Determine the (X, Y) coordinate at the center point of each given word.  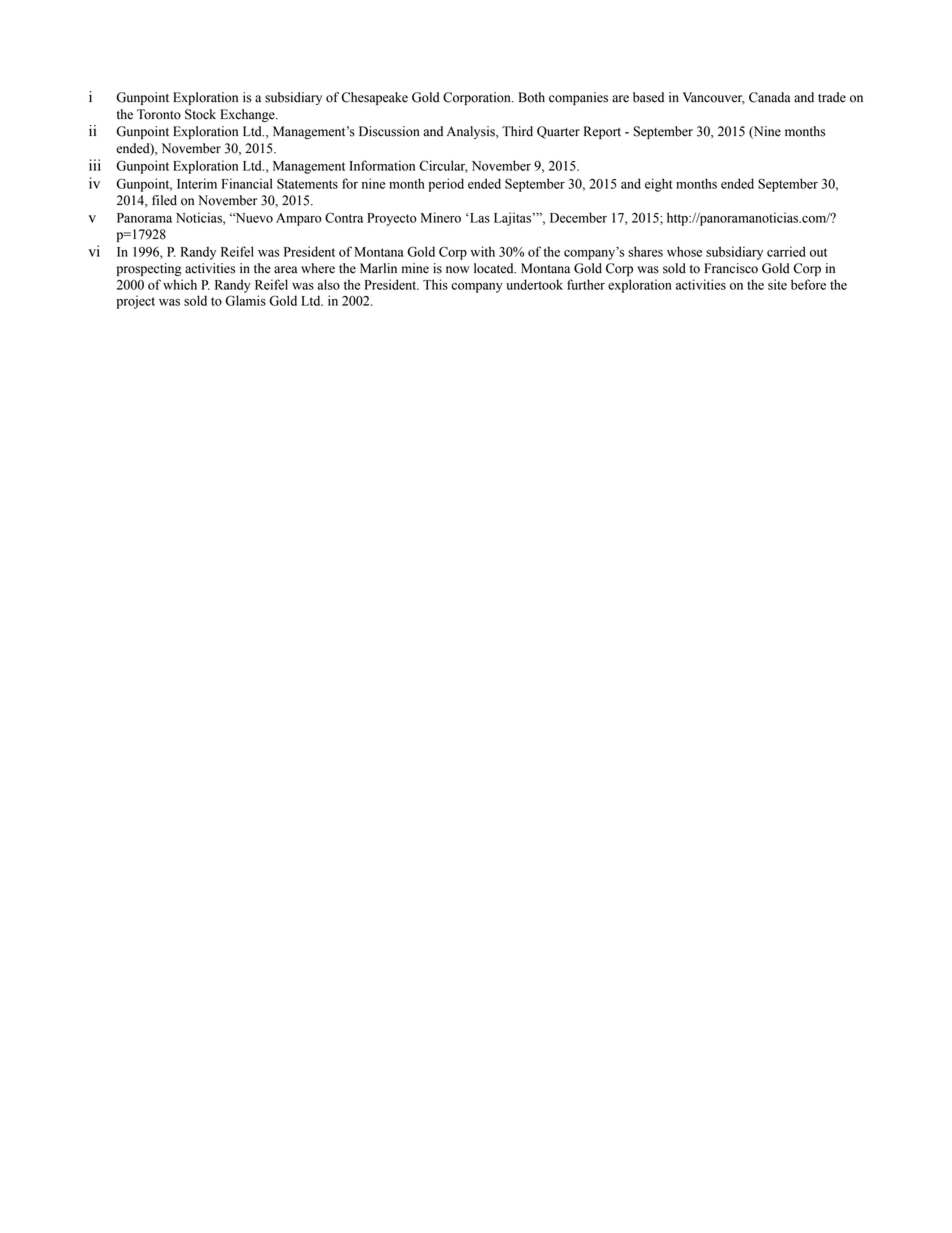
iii (95, 165)
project (136, 302)
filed (164, 200)
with (482, 251)
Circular (443, 166)
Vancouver (714, 98)
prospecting (149, 269)
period (446, 185)
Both (532, 97)
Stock (200, 114)
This (435, 284)
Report (602, 132)
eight (658, 185)
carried (786, 251)
